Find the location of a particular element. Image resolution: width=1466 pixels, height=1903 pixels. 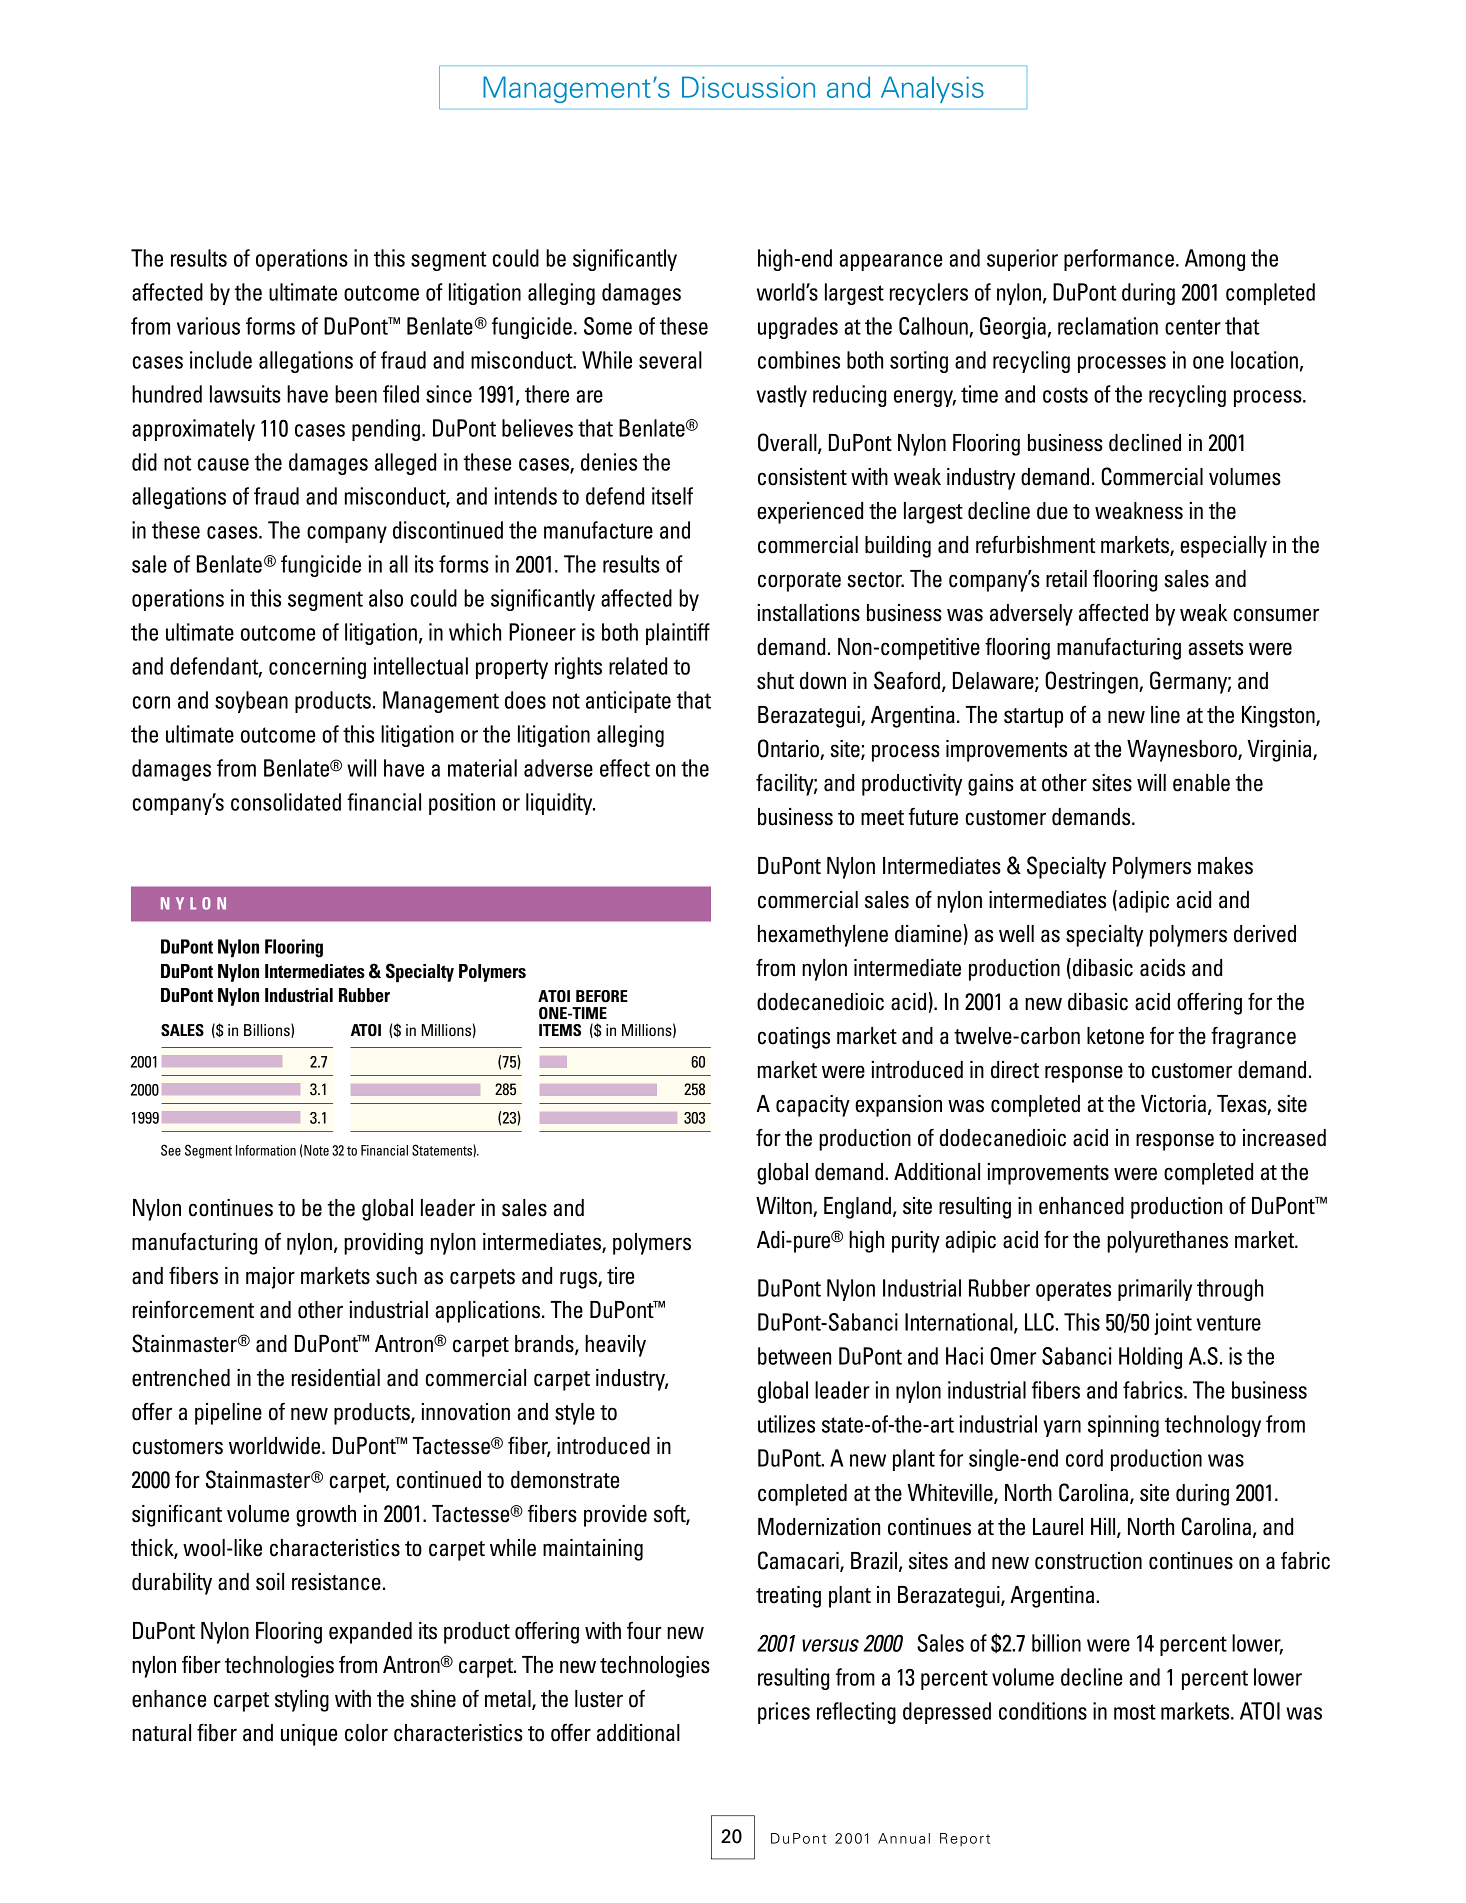

Victoria is located at coordinates (1173, 1104).
